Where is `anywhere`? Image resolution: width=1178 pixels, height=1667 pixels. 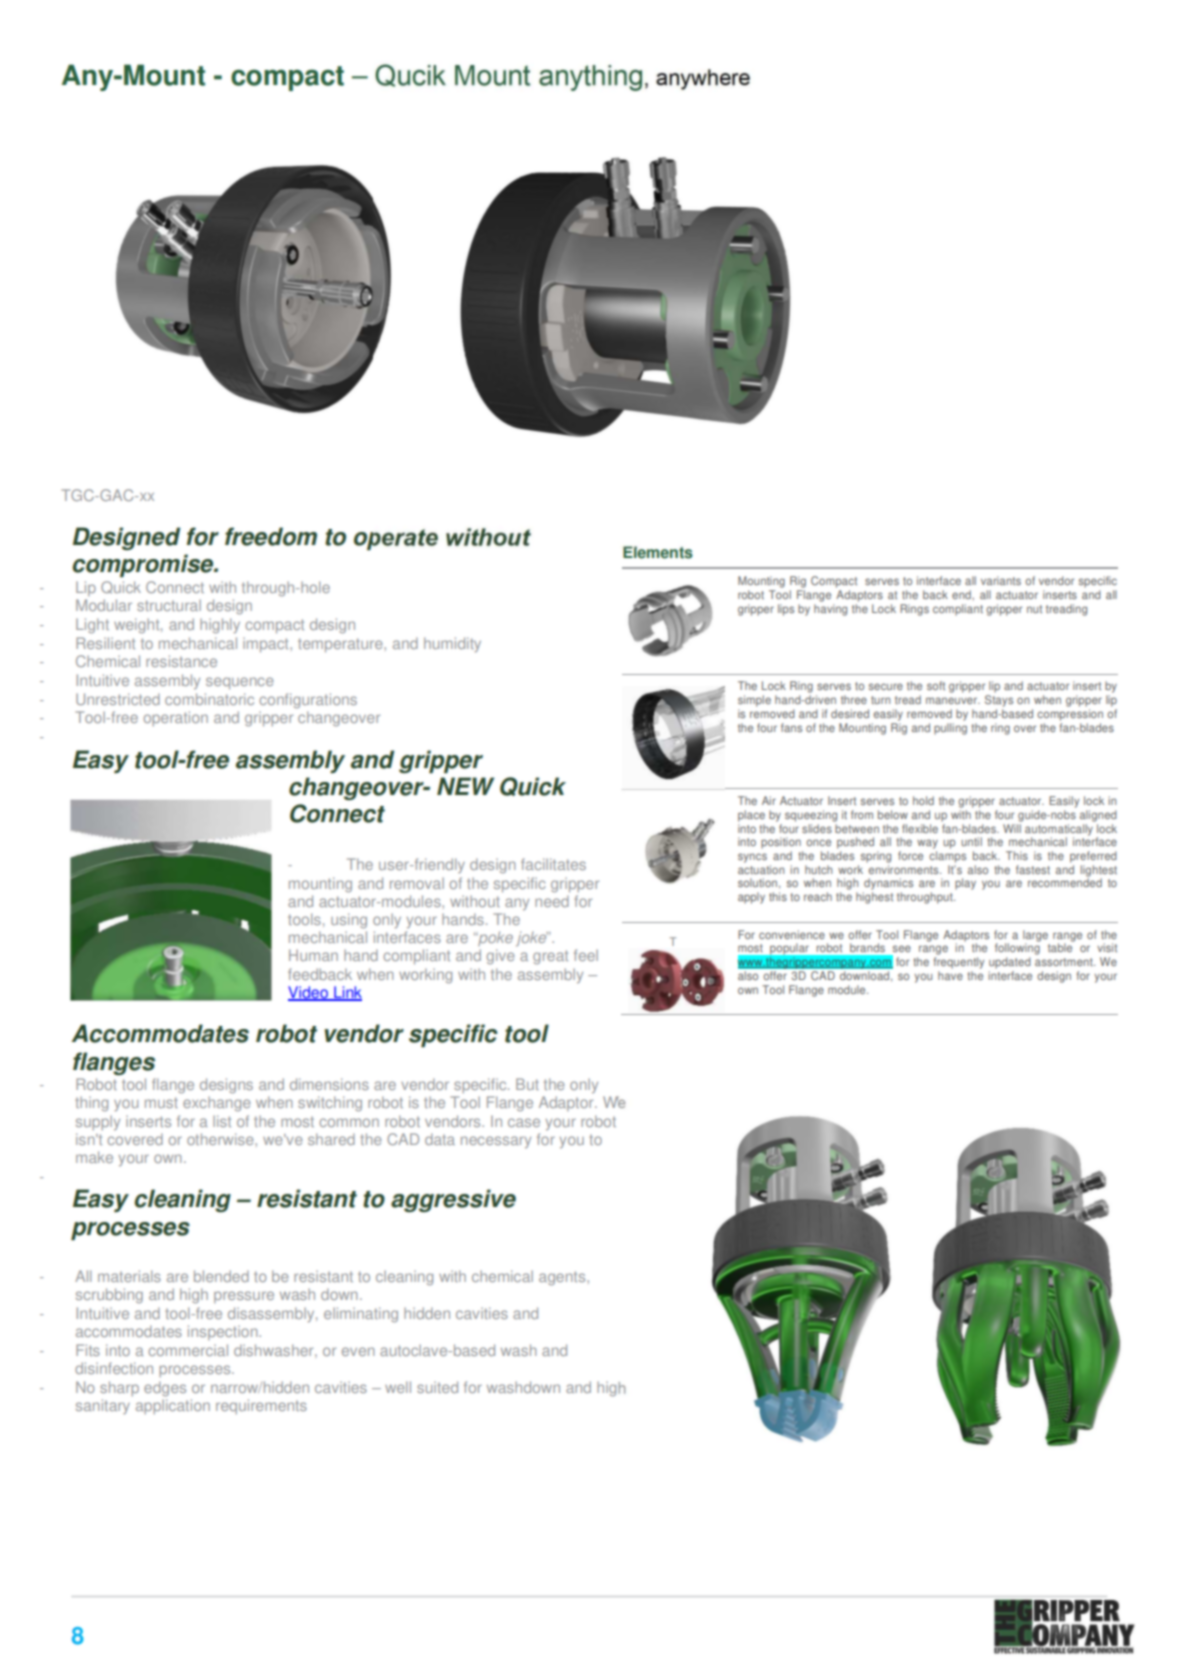 anywhere is located at coordinates (703, 79).
